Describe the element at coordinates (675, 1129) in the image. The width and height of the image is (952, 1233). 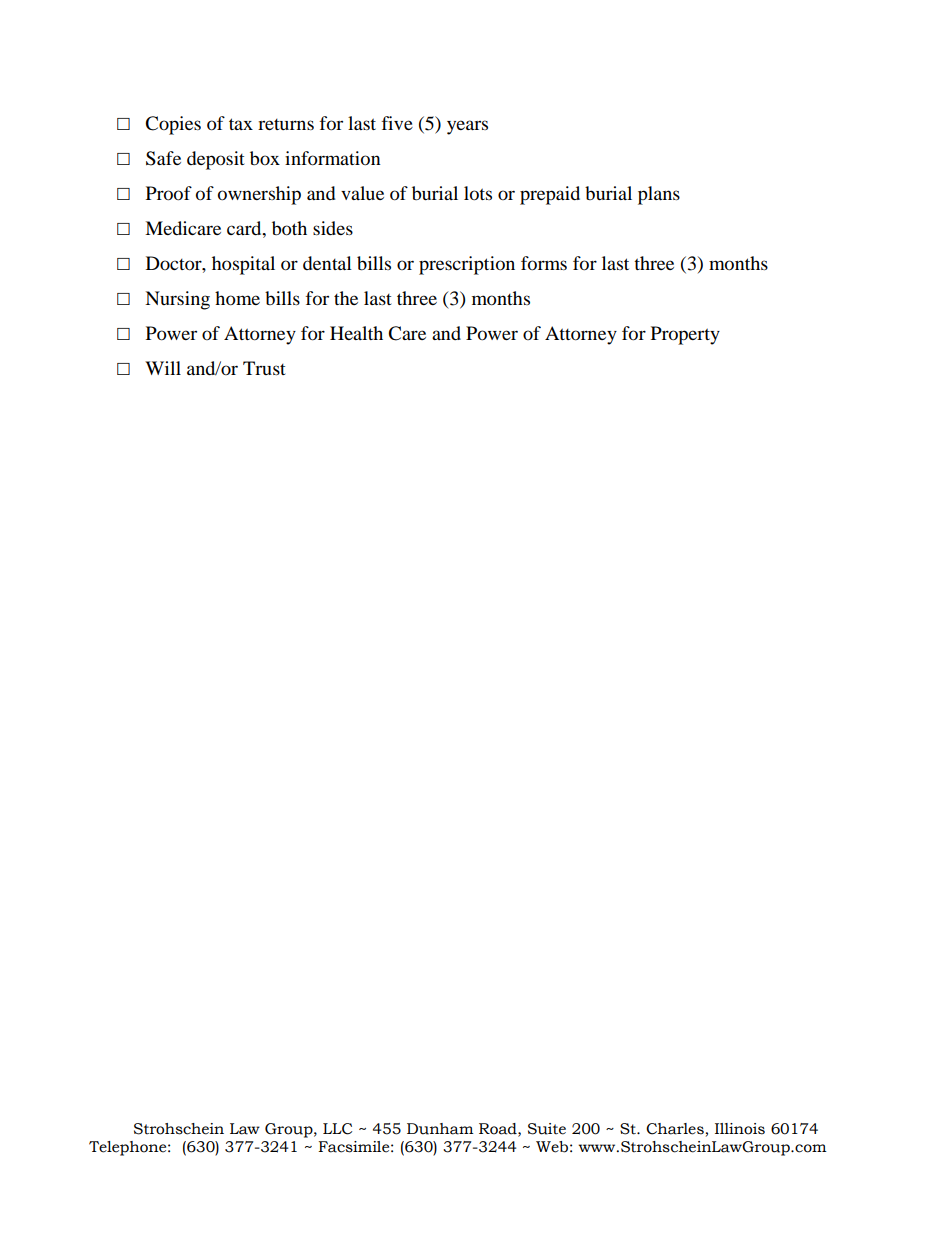
I see `Charles` at that location.
